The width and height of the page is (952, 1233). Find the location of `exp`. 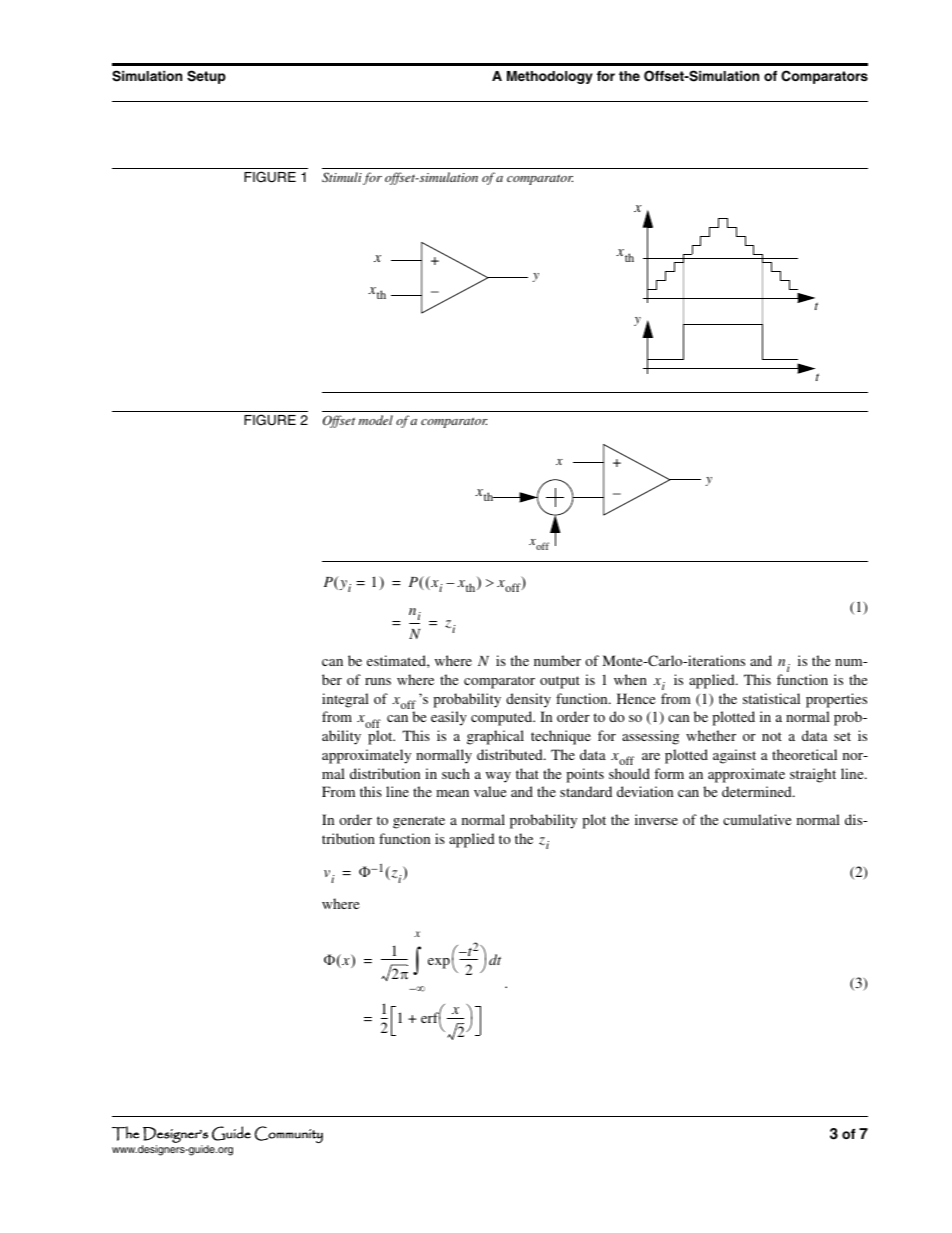

exp is located at coordinates (439, 963).
